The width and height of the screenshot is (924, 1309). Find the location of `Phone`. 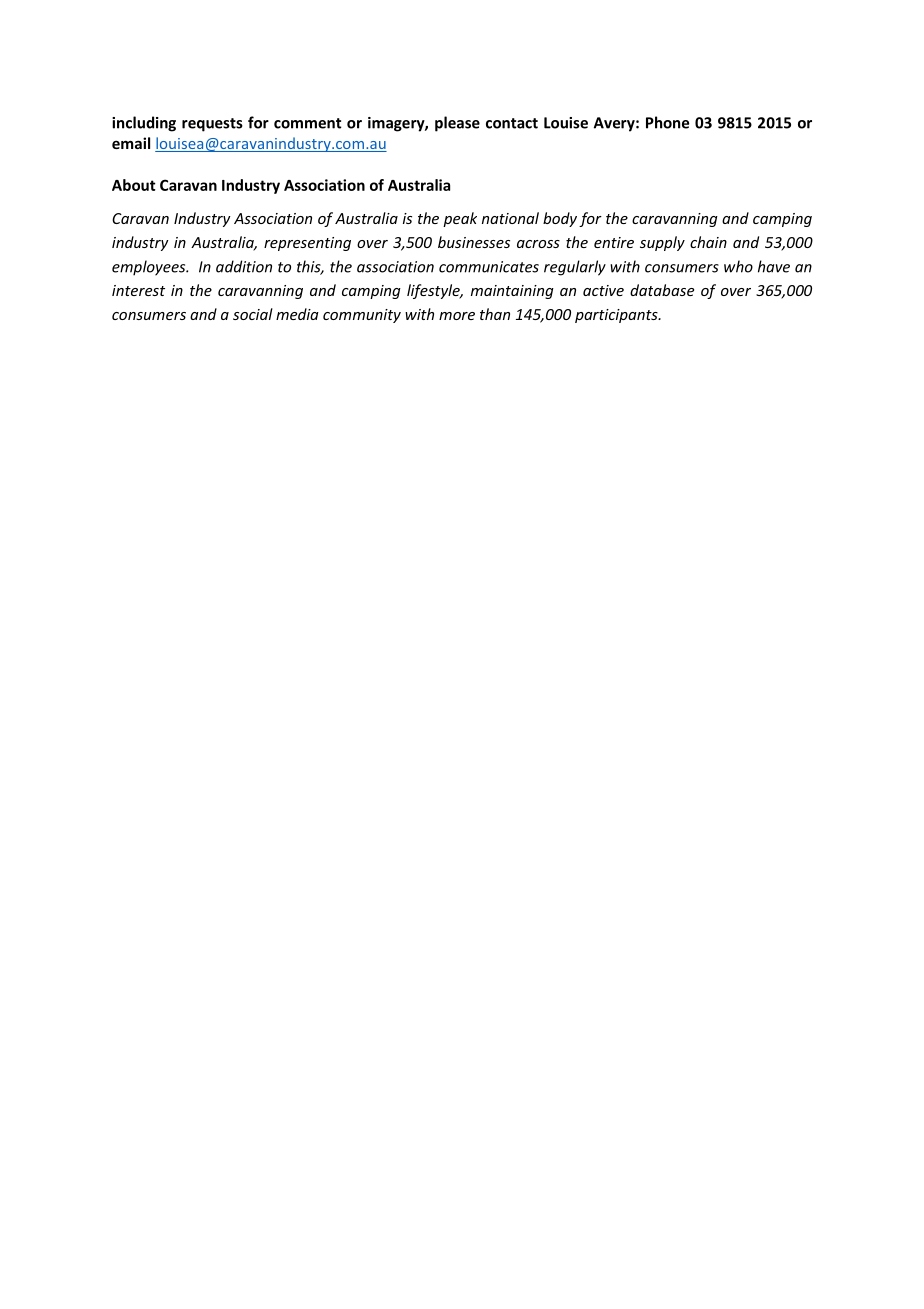

Phone is located at coordinates (667, 122).
